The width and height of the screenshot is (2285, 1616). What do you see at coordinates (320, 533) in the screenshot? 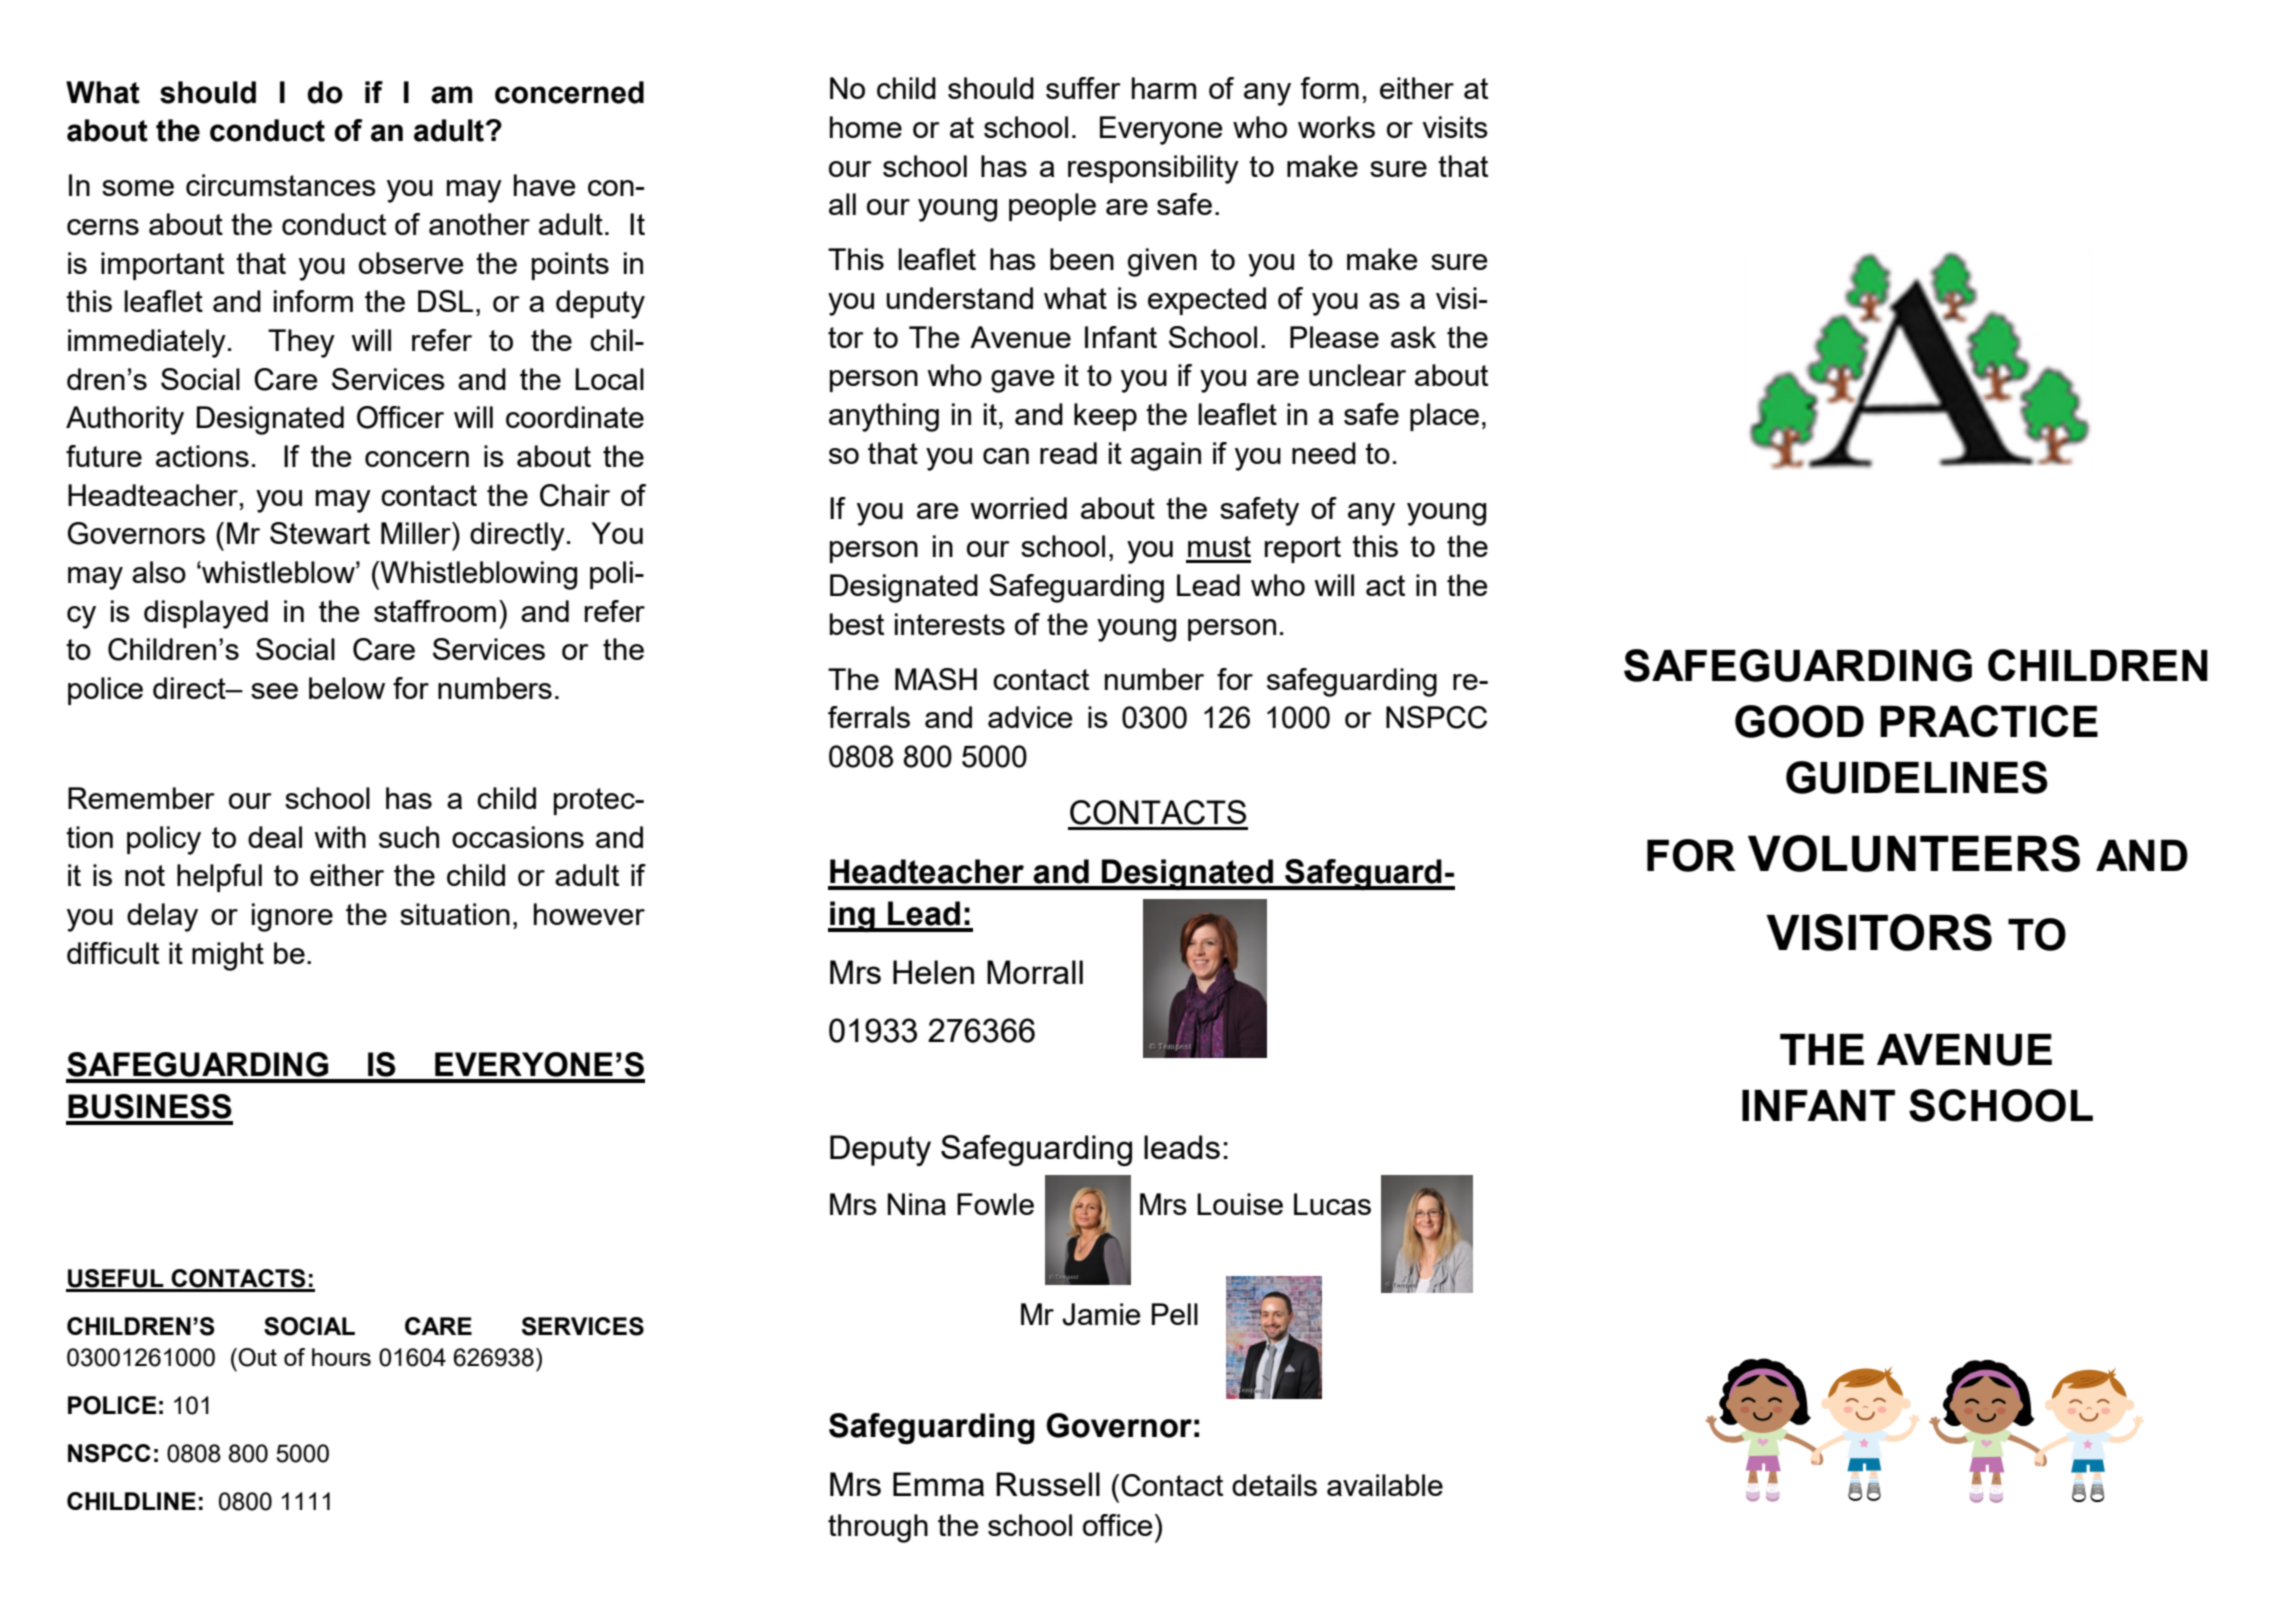
I see `Stewart` at bounding box center [320, 533].
